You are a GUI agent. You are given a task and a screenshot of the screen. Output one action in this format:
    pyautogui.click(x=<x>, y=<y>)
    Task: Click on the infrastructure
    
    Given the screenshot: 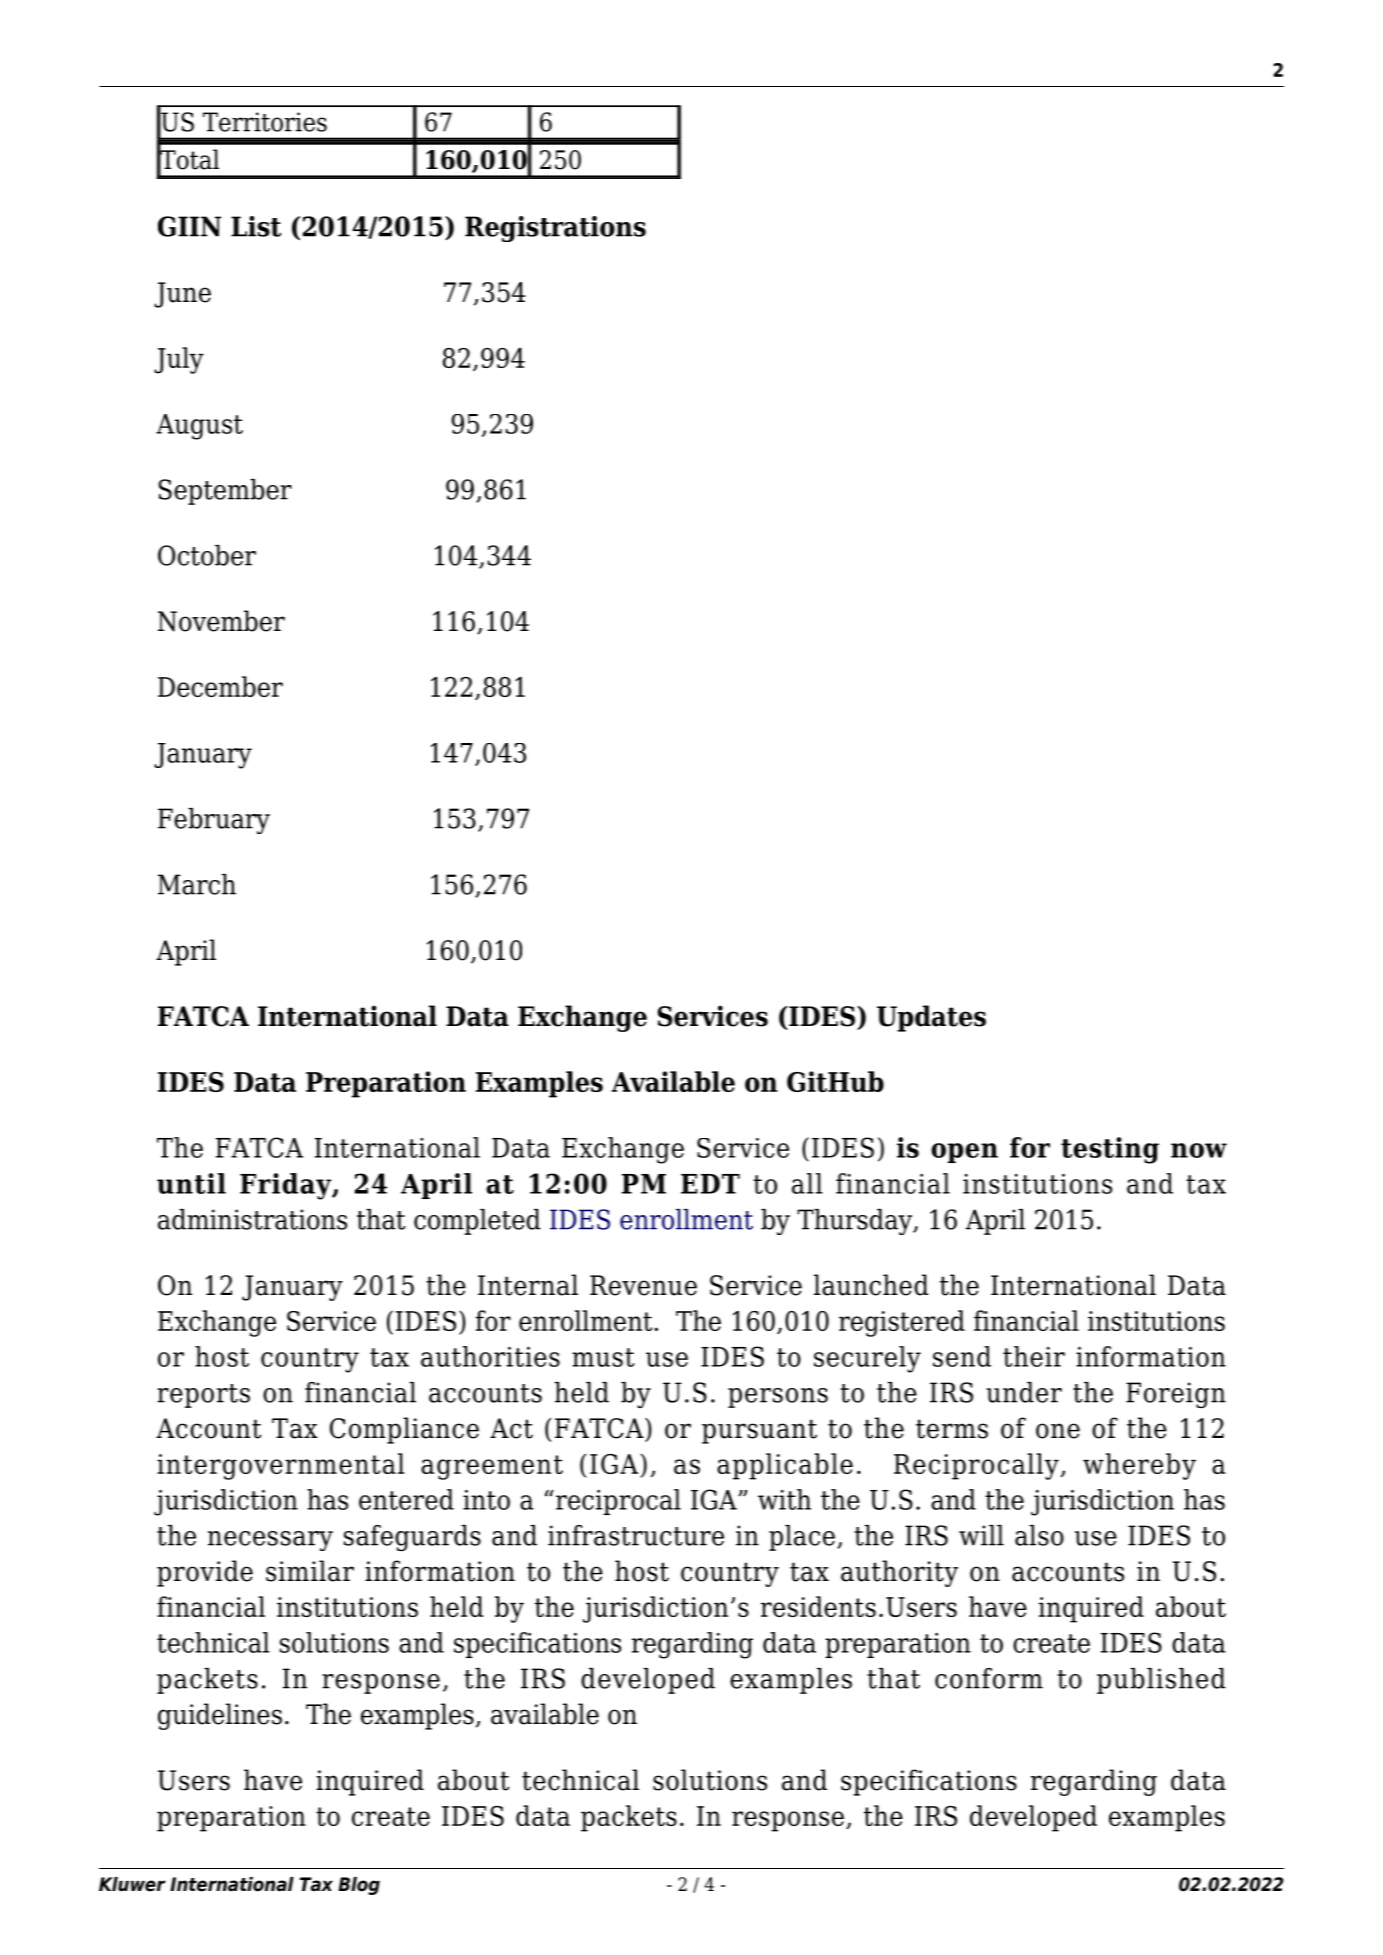 What is the action you would take?
    pyautogui.click(x=636, y=1535)
